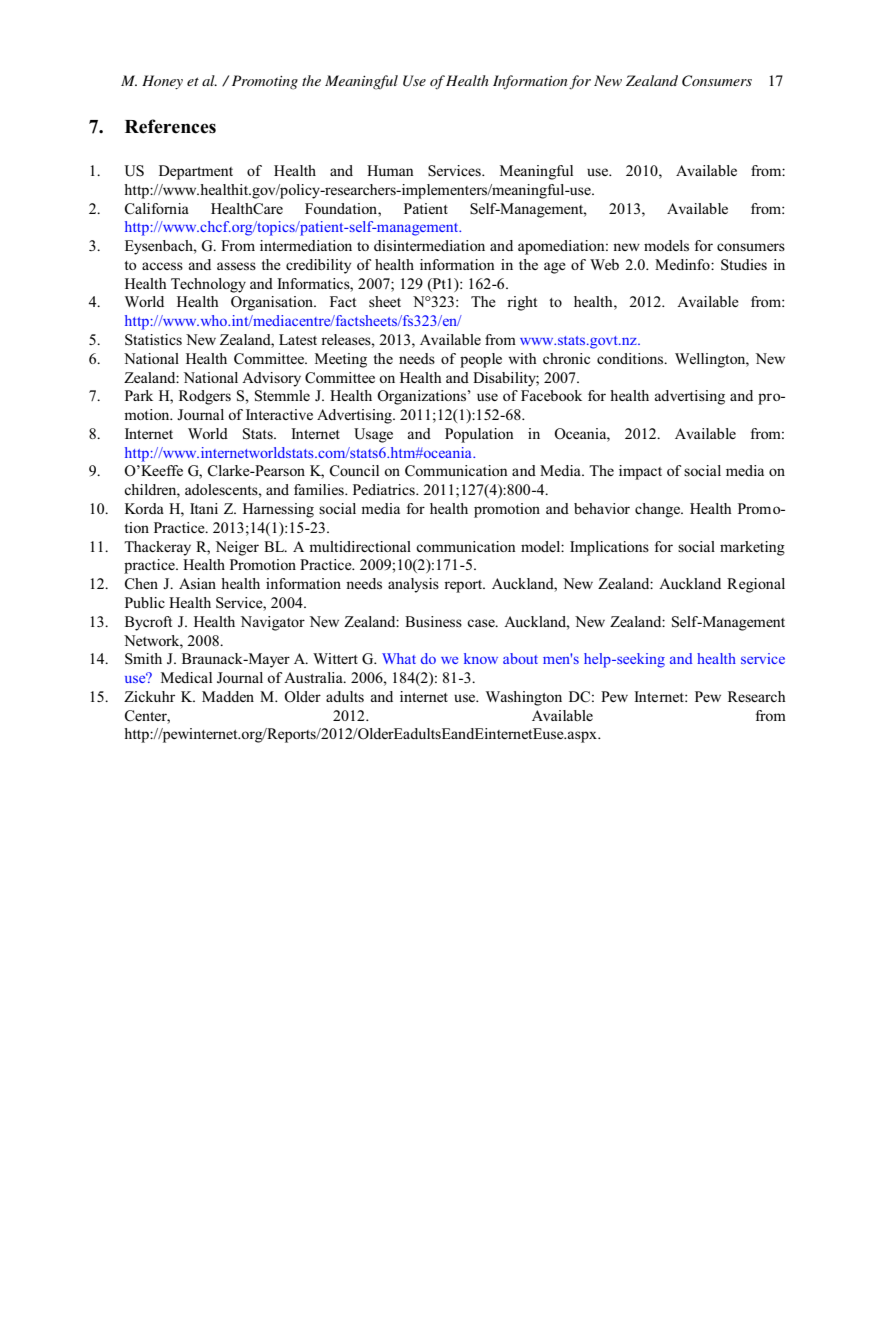  I want to click on Studies, so click(744, 265).
